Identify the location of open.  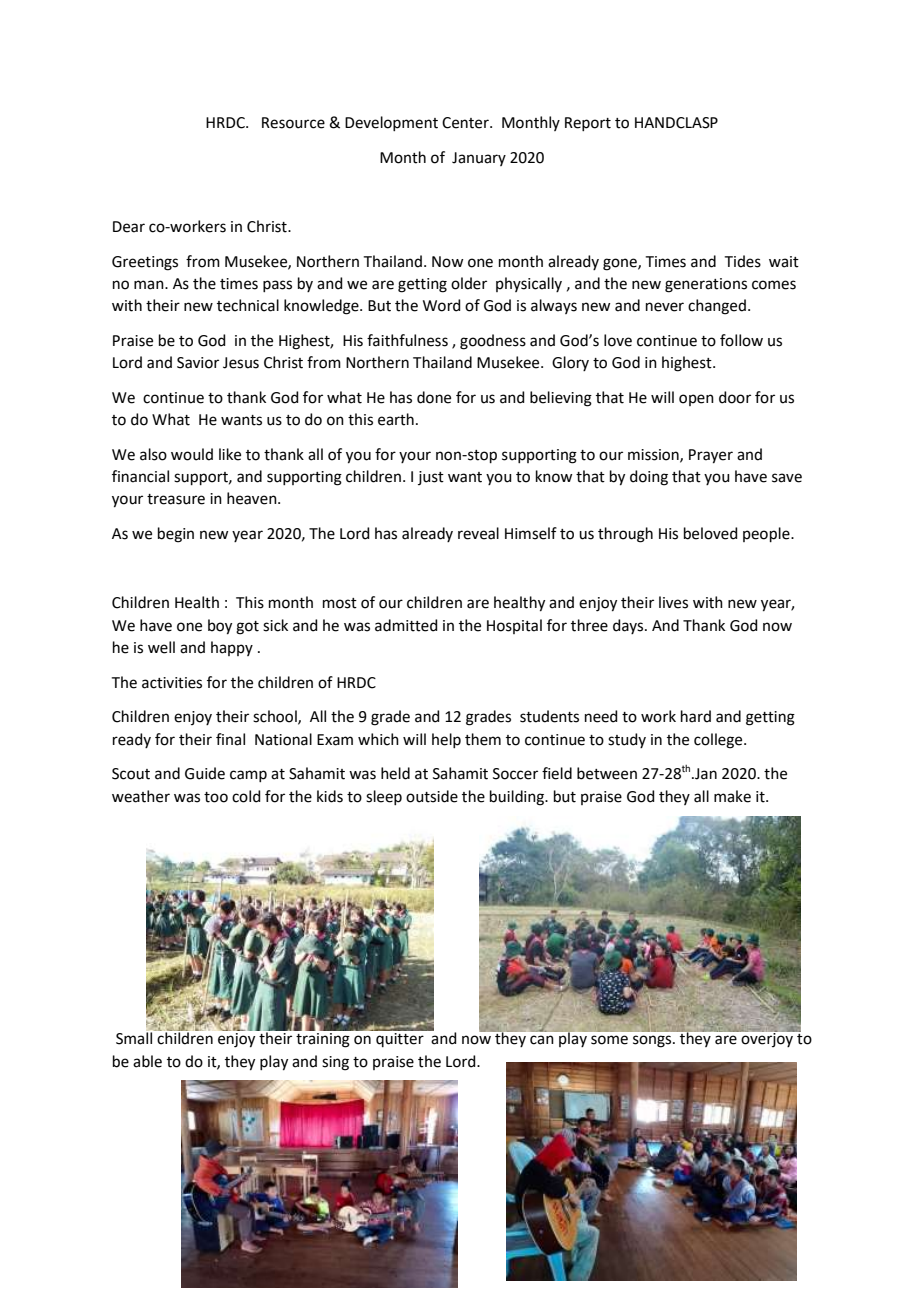
(696, 400).
